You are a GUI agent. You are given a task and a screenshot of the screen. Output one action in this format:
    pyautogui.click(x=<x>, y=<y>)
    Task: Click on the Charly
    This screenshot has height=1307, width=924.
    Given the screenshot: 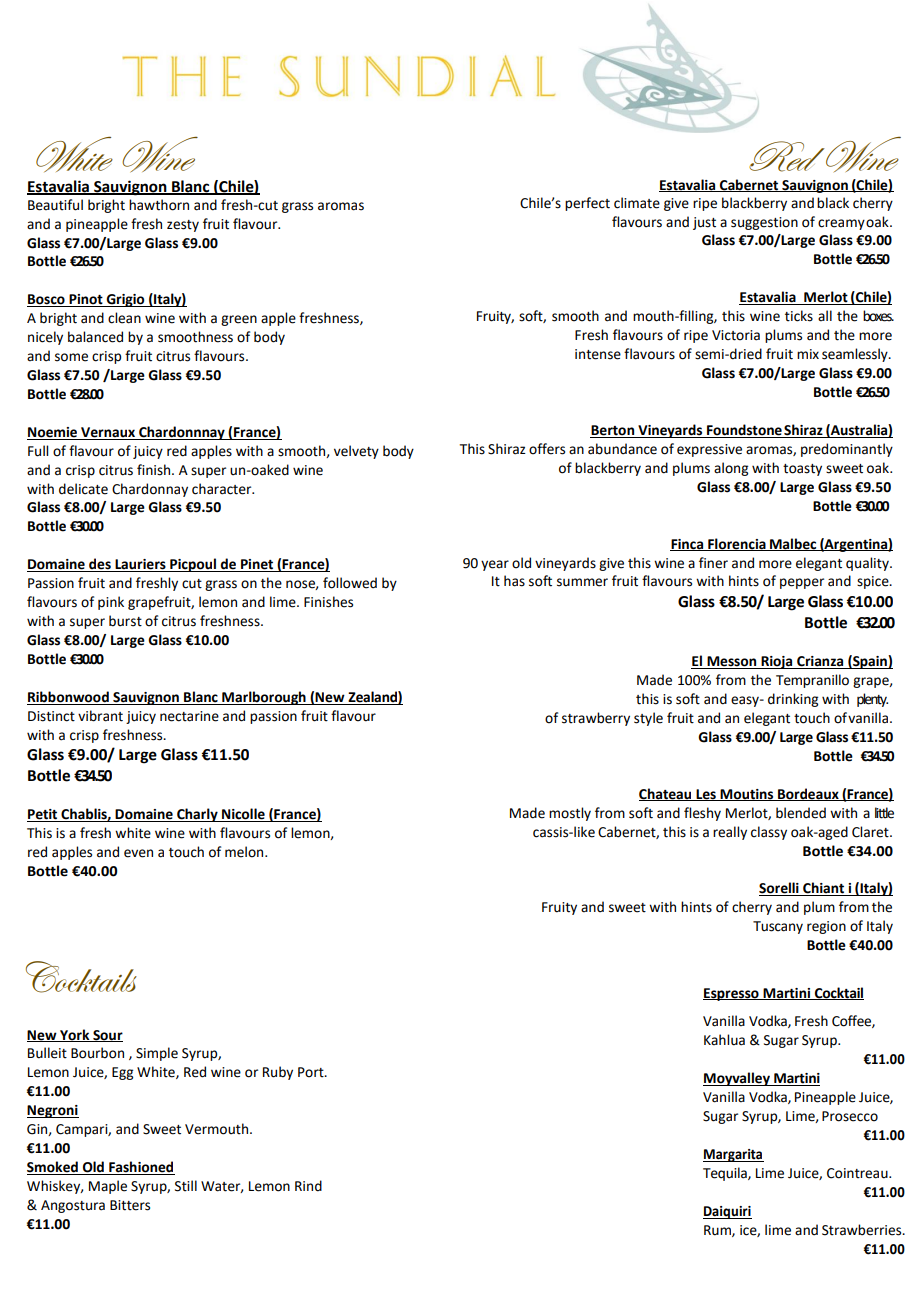 What is the action you would take?
    pyautogui.click(x=197, y=815)
